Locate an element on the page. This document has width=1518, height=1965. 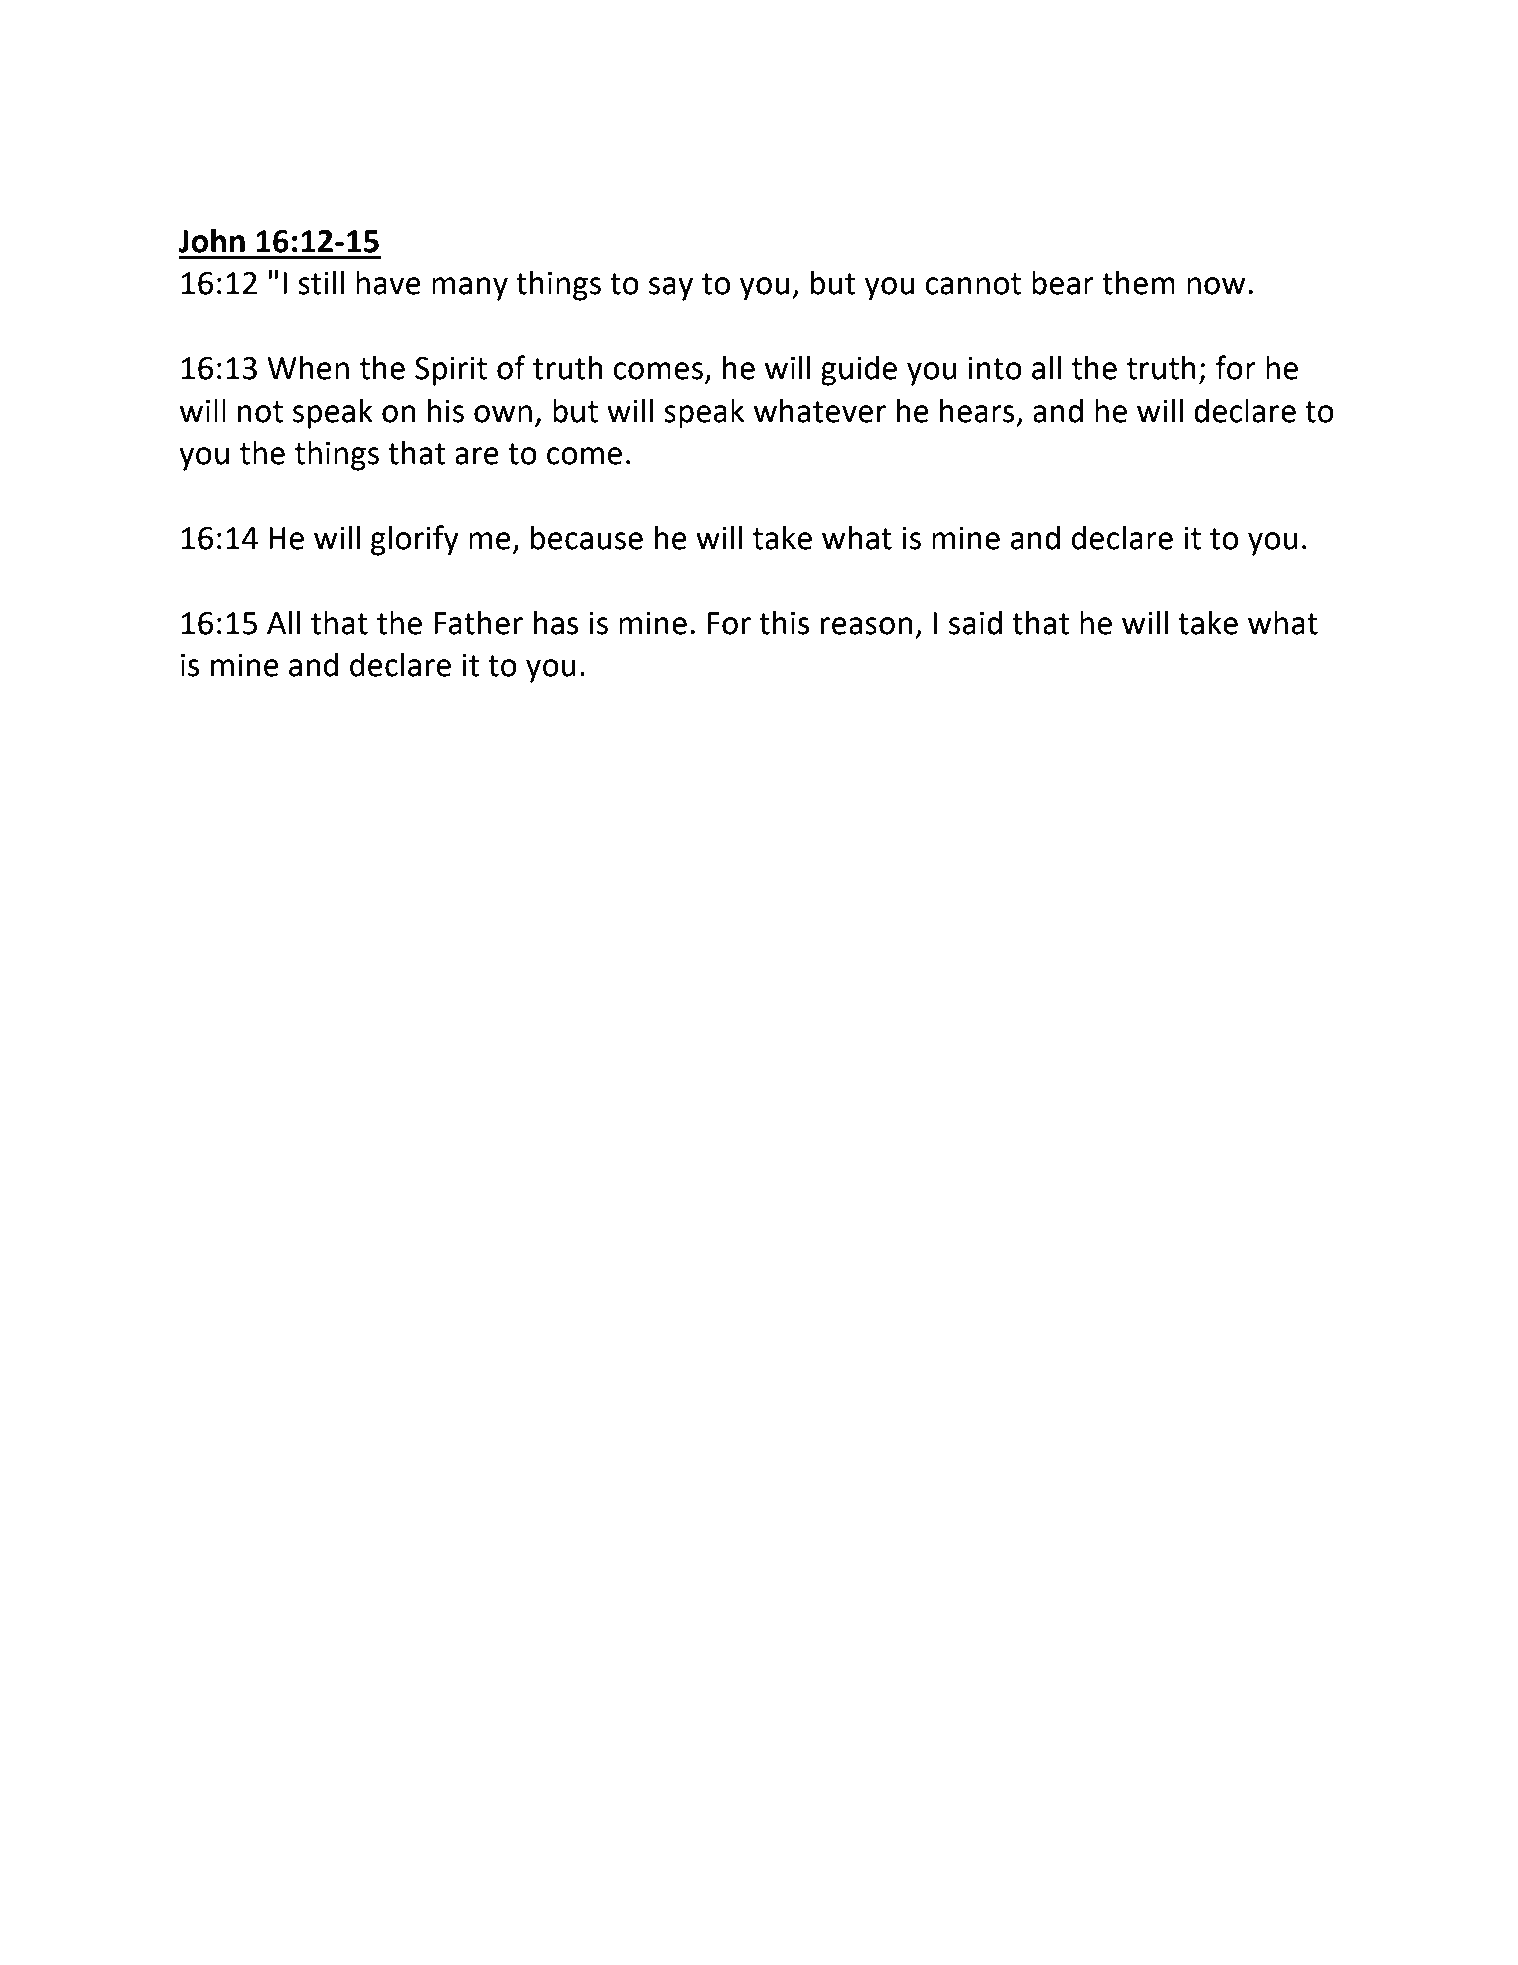
them is located at coordinates (1138, 282).
